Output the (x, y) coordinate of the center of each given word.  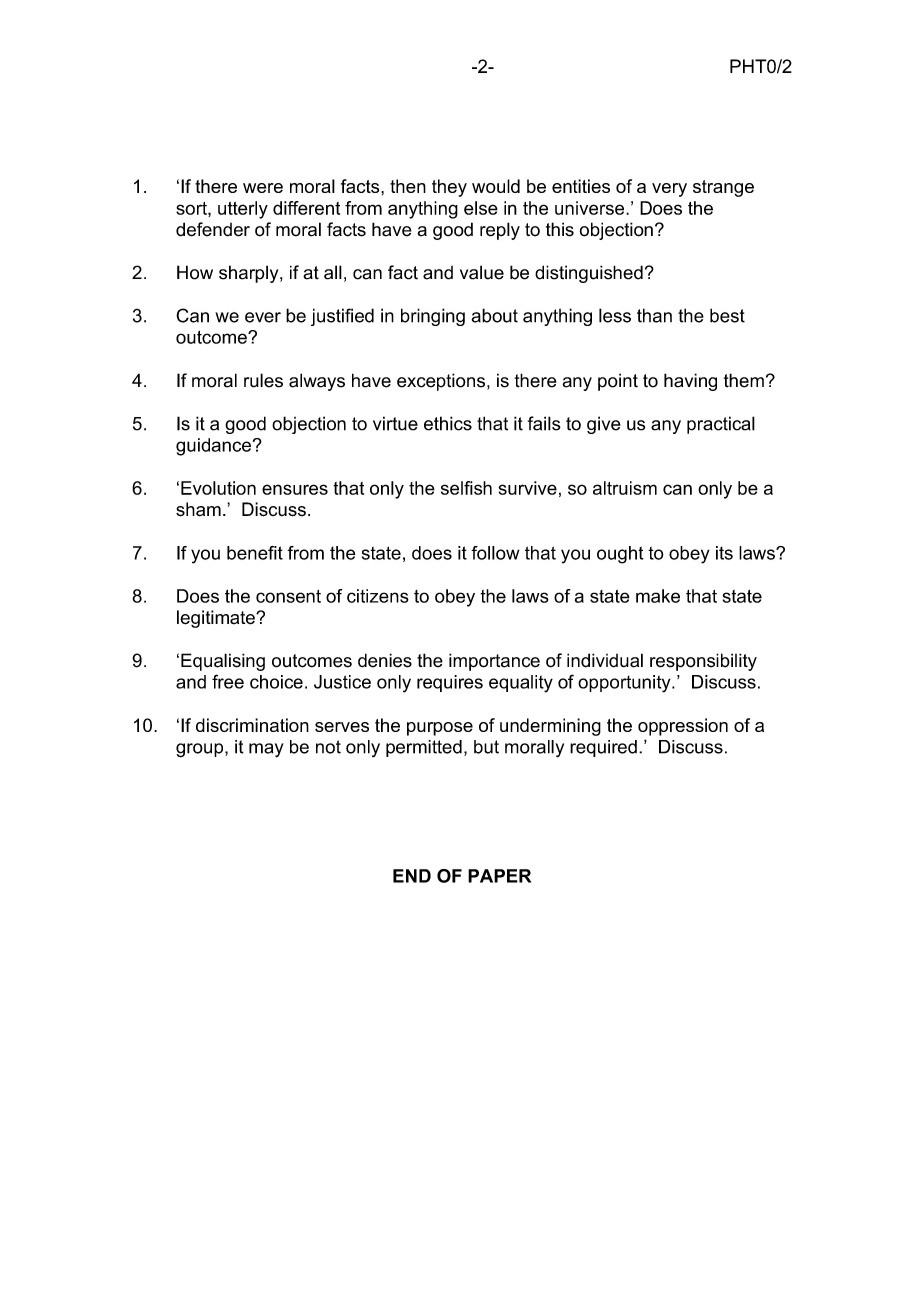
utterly (243, 210)
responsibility (703, 662)
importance (494, 662)
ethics (448, 423)
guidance (213, 447)
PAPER (499, 876)
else (481, 208)
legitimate (217, 619)
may (266, 750)
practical (721, 425)
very (669, 190)
